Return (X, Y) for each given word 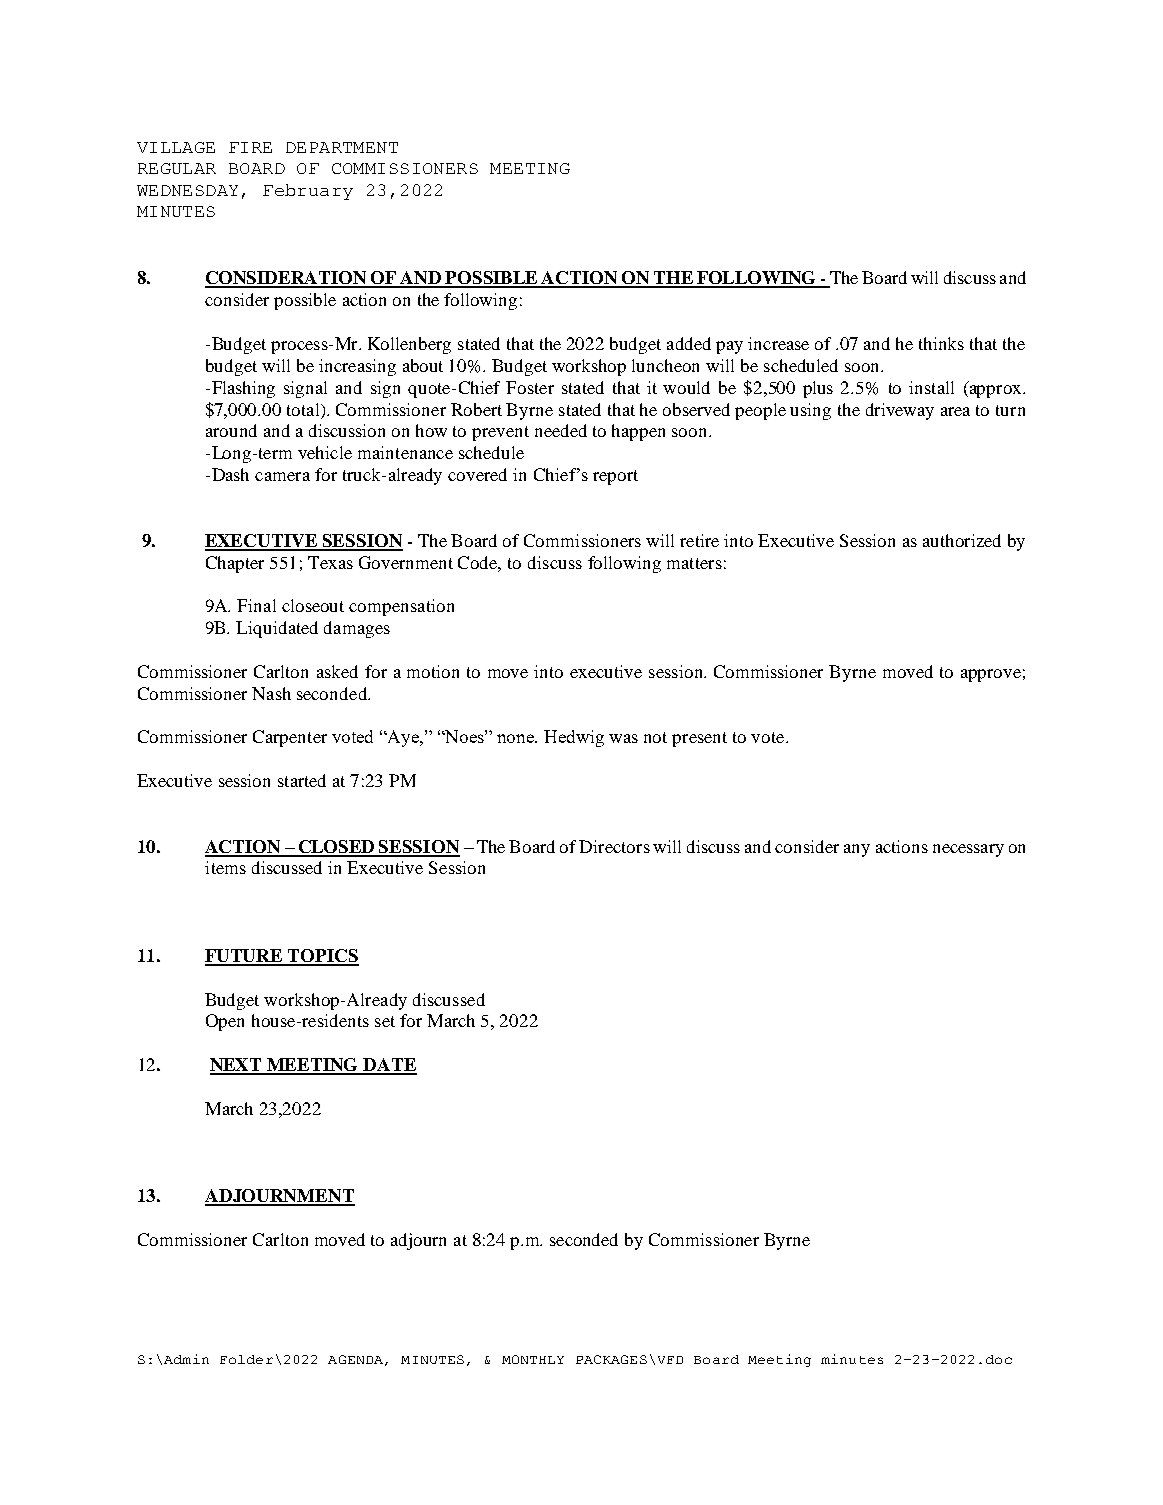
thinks (941, 343)
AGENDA (355, 1359)
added (689, 343)
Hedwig (574, 738)
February (308, 192)
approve (991, 675)
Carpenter (290, 738)
